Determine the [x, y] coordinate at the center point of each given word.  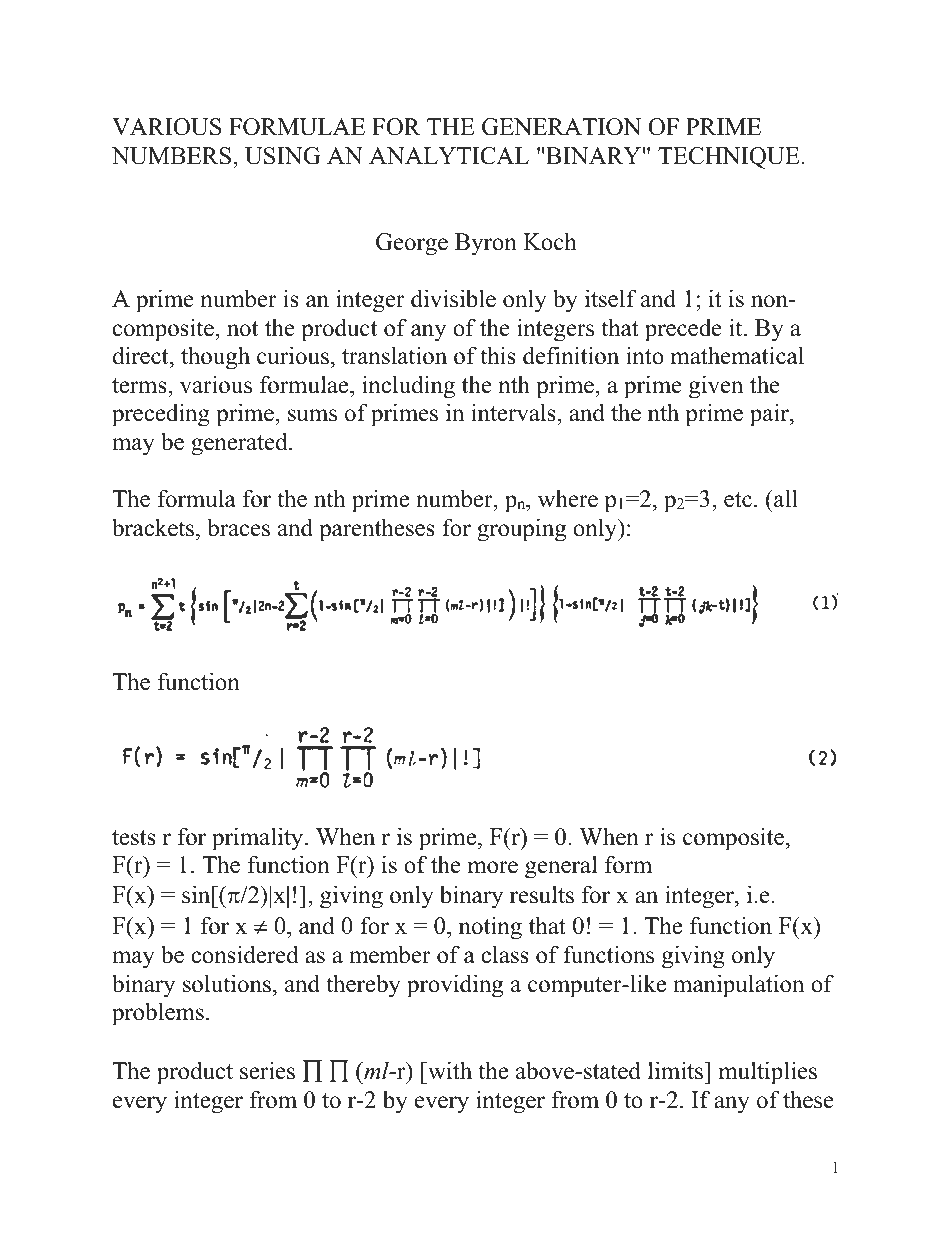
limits [676, 1070]
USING [283, 156]
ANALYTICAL [449, 156]
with [449, 1070]
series [267, 1070]
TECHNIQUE [729, 158]
